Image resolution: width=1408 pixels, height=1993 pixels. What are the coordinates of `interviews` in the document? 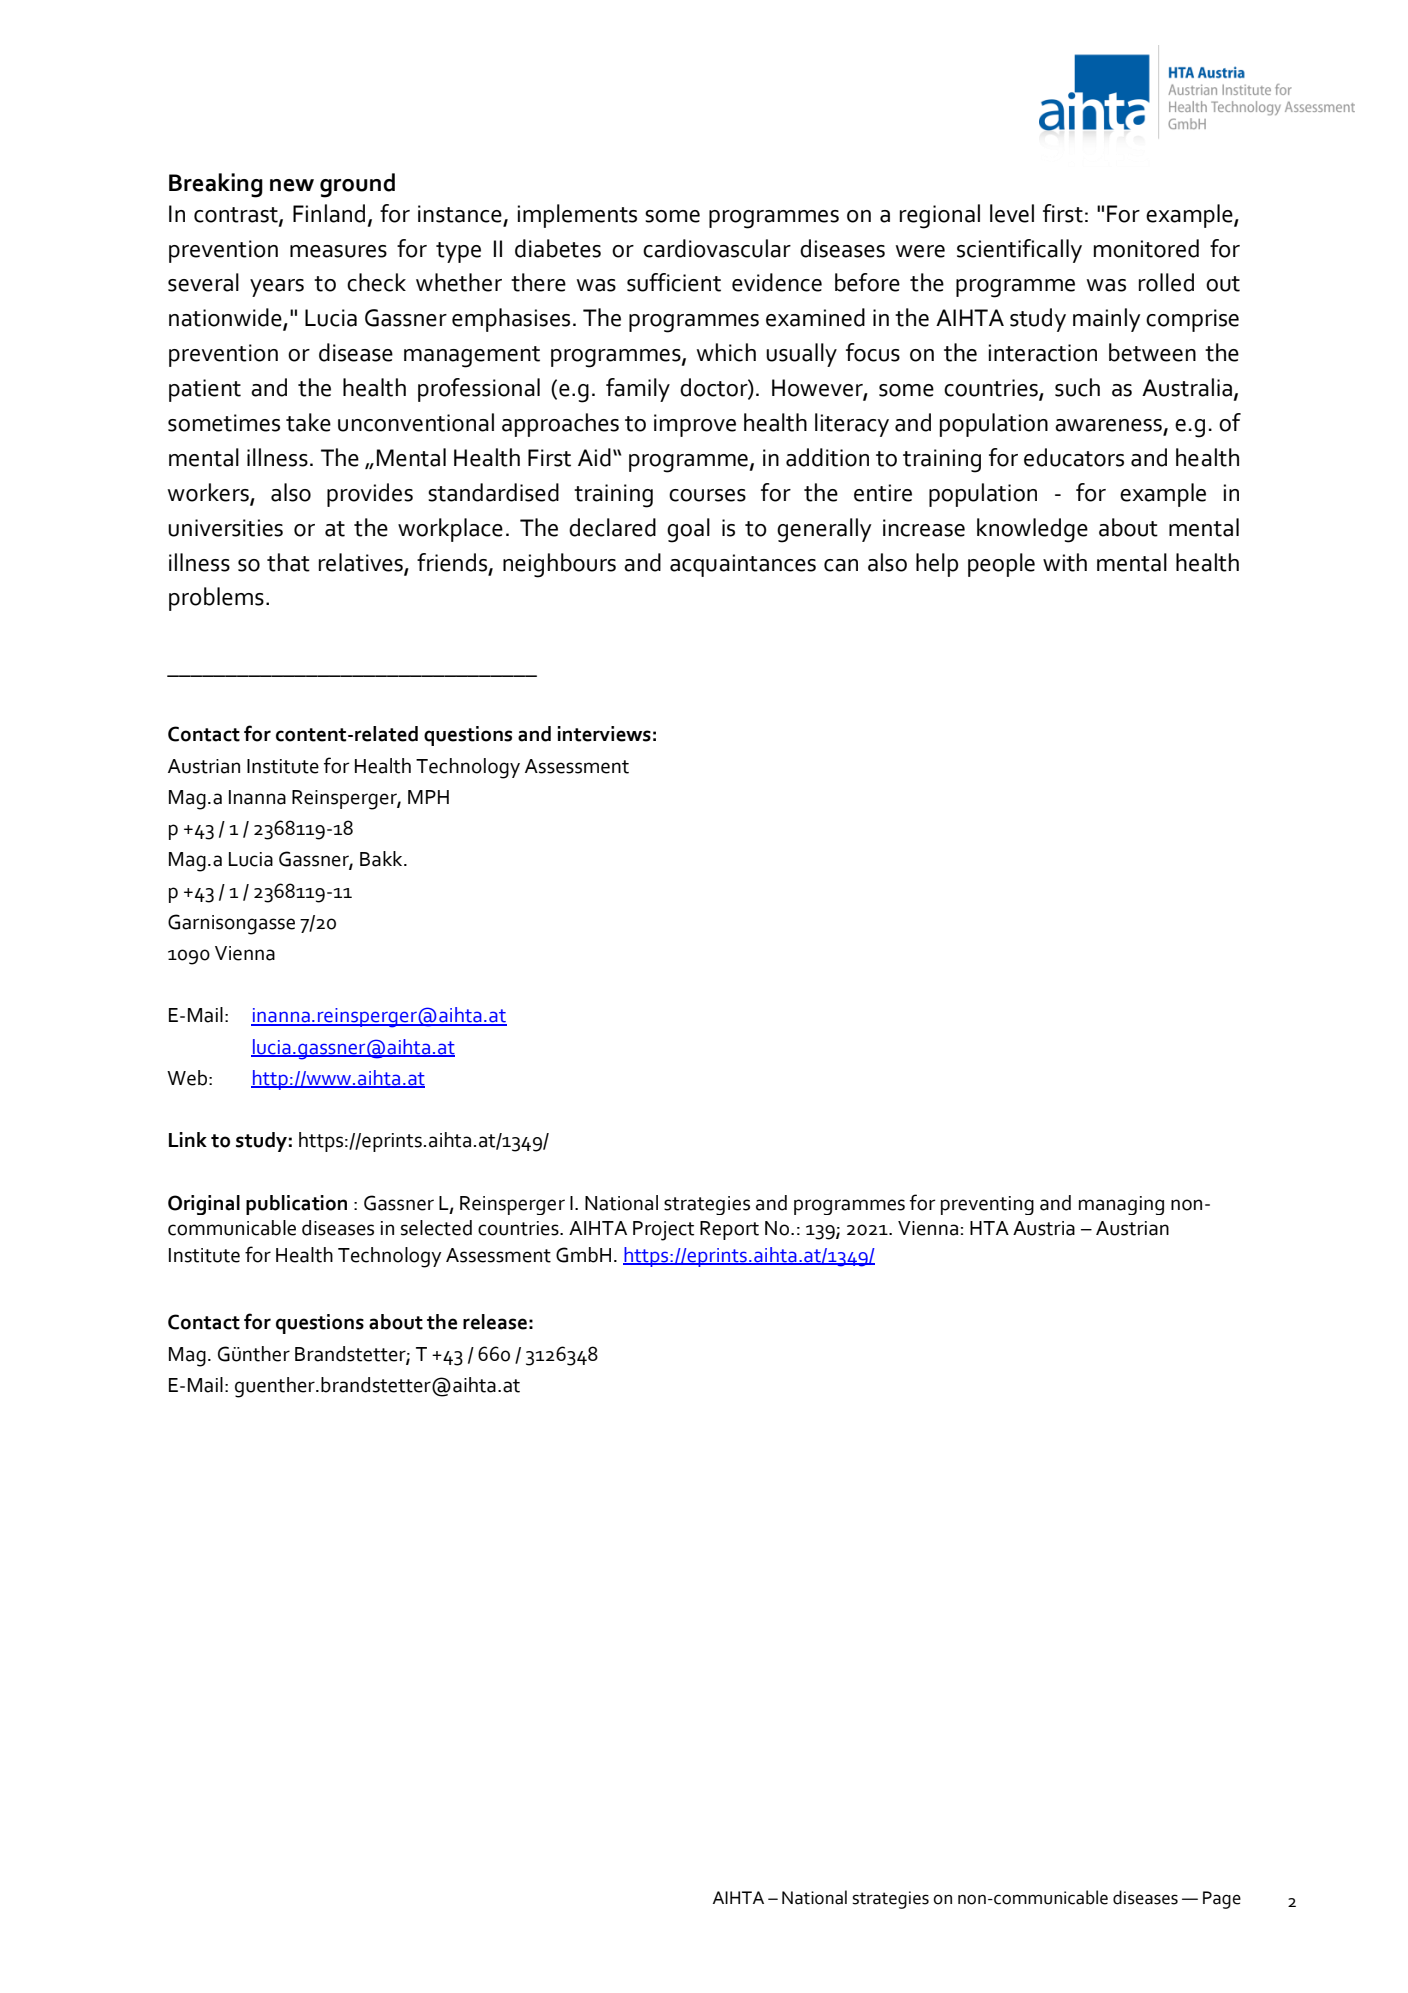 It's located at (604, 734).
